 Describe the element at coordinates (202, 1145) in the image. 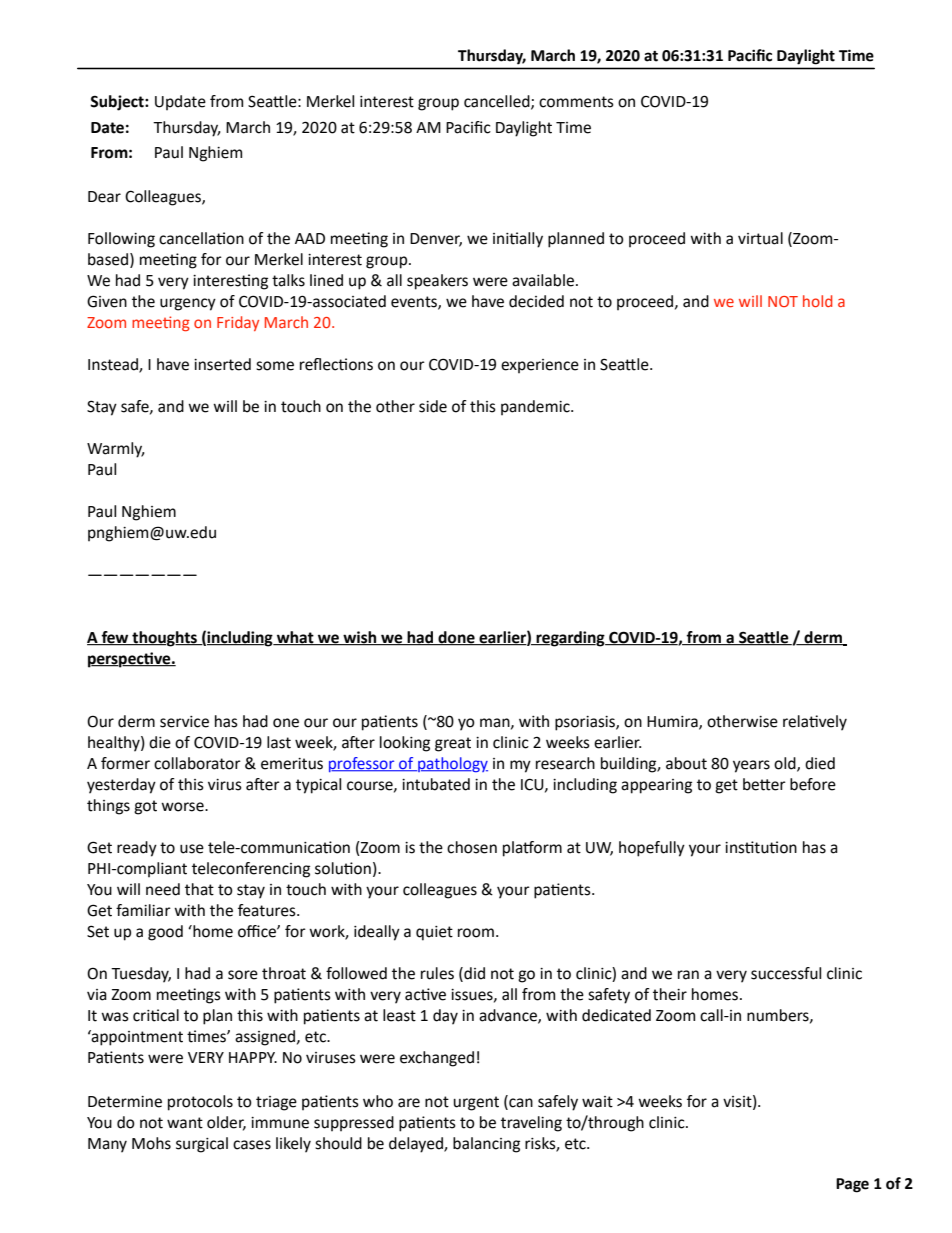

I see `surgical` at that location.
